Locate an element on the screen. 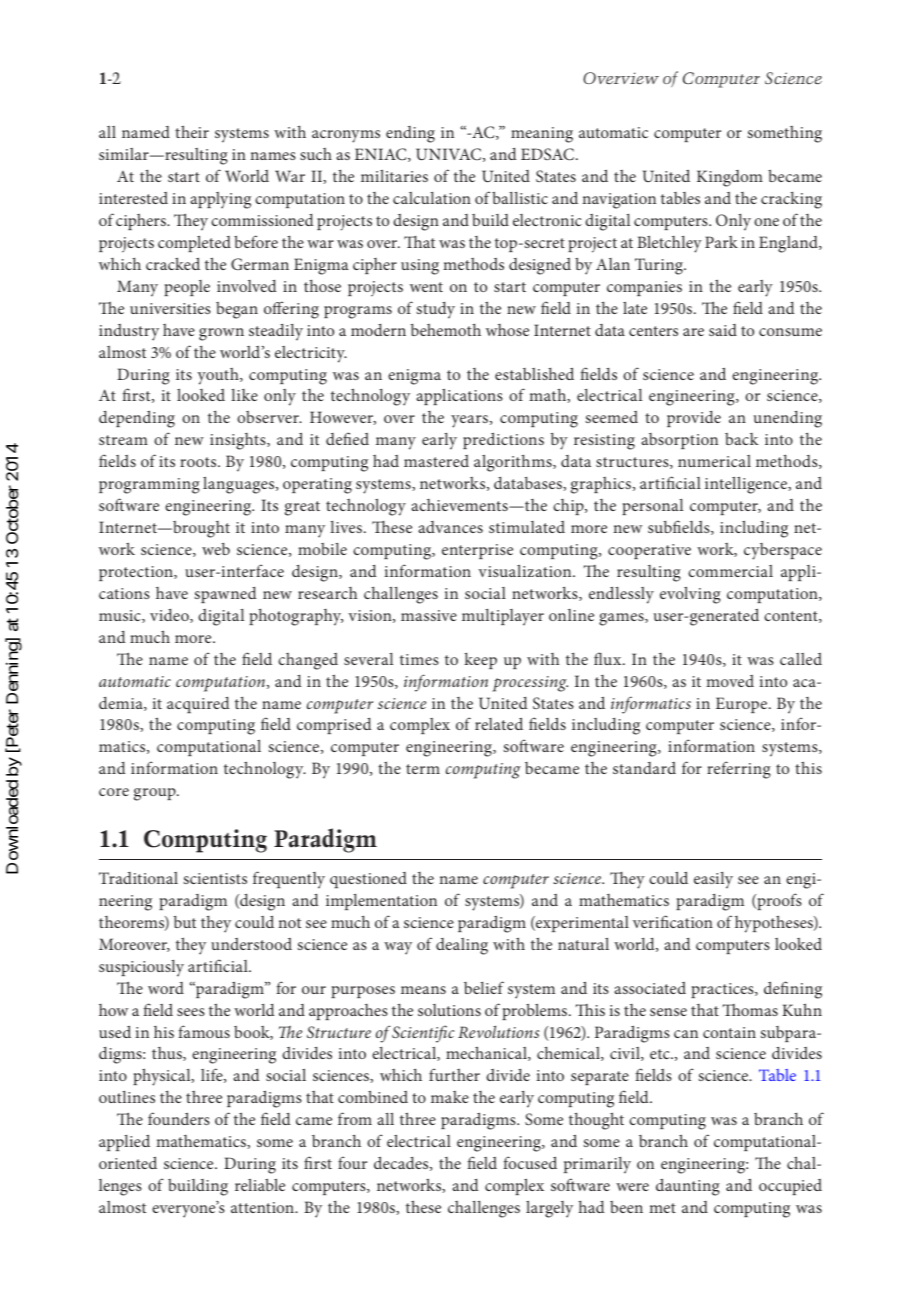  keep is located at coordinates (480, 660).
